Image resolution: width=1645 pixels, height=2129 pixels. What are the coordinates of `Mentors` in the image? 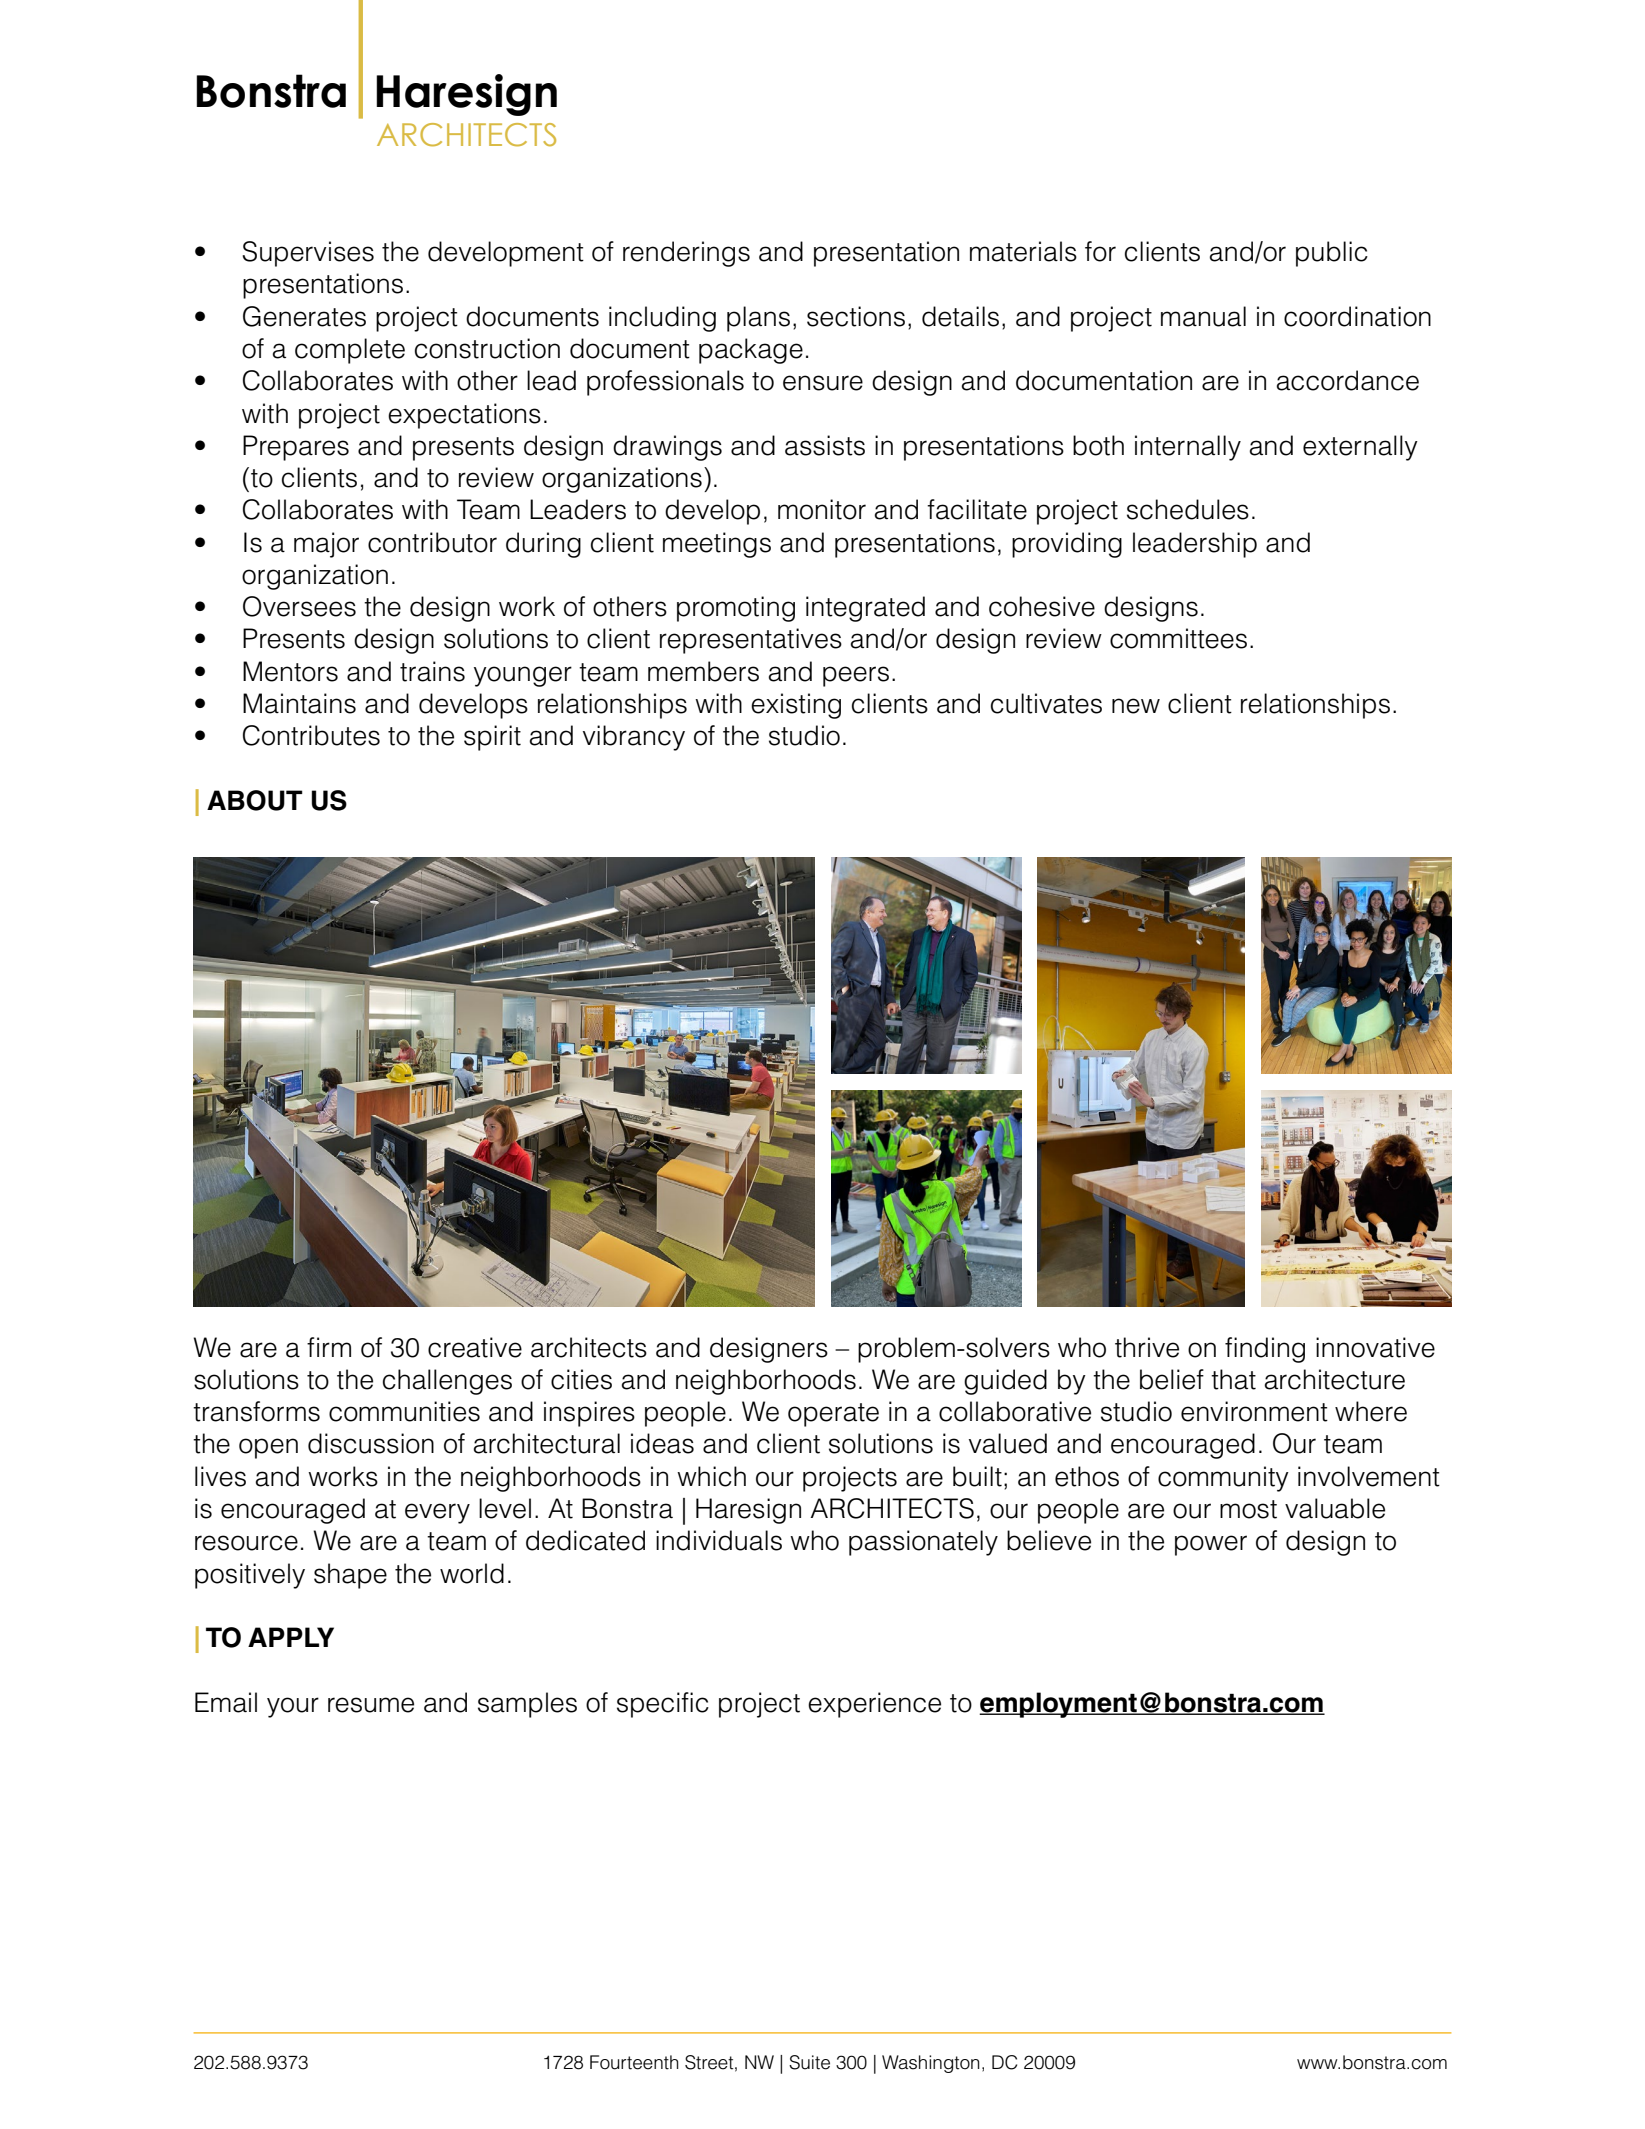 It's located at (290, 671).
